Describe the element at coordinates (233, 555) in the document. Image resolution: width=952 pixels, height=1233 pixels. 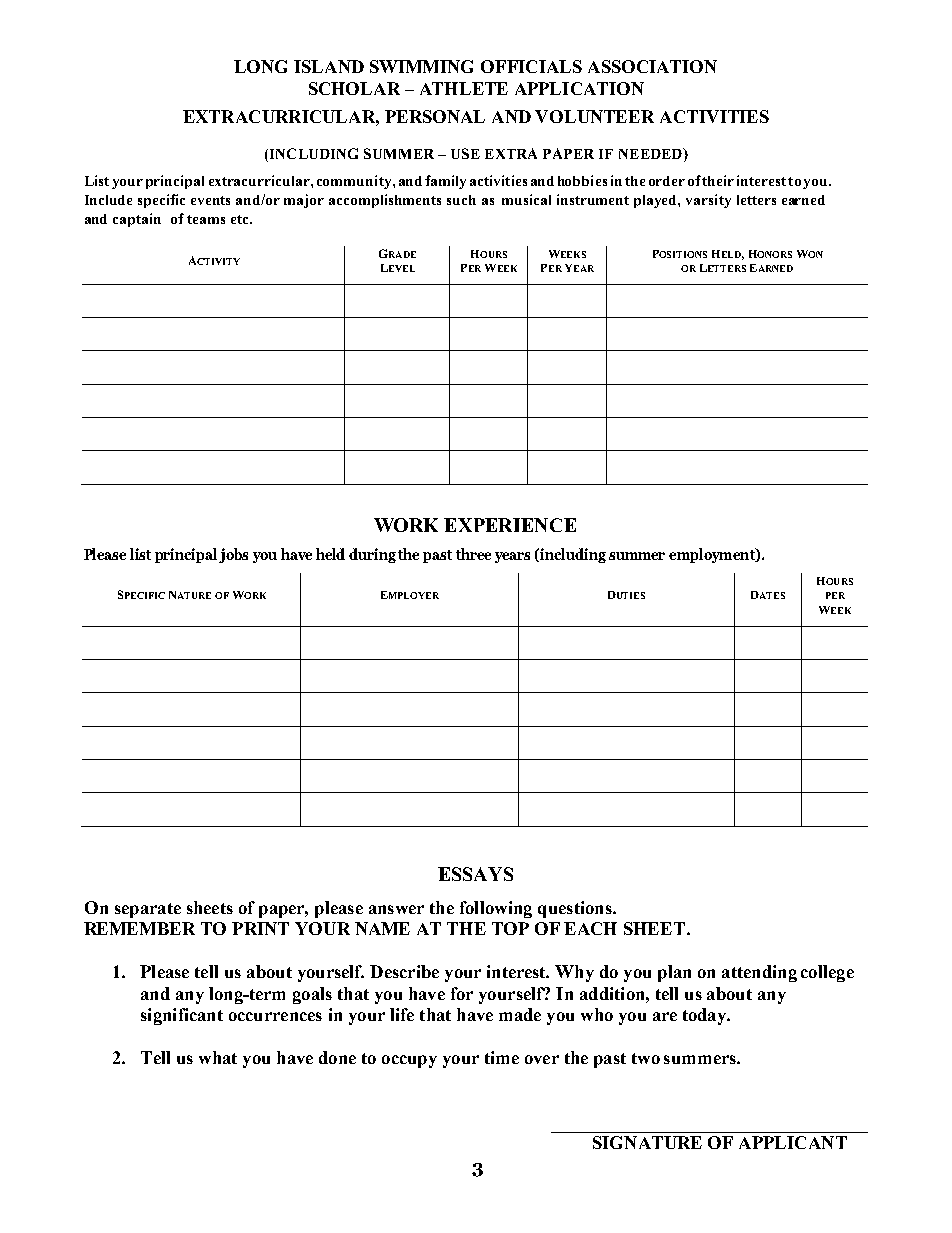
I see `jobs` at that location.
